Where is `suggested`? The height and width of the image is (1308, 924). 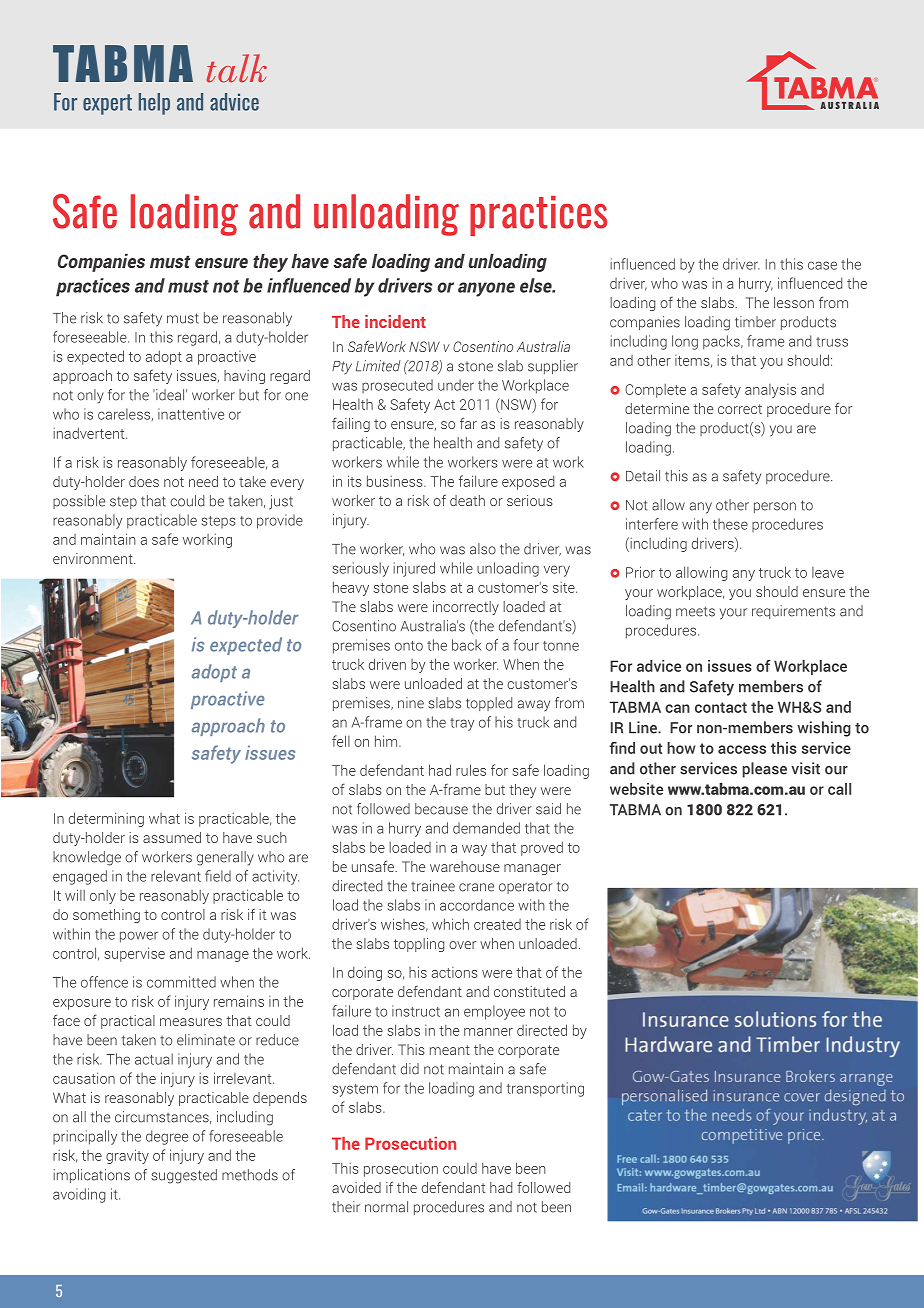
suggested is located at coordinates (184, 1176).
